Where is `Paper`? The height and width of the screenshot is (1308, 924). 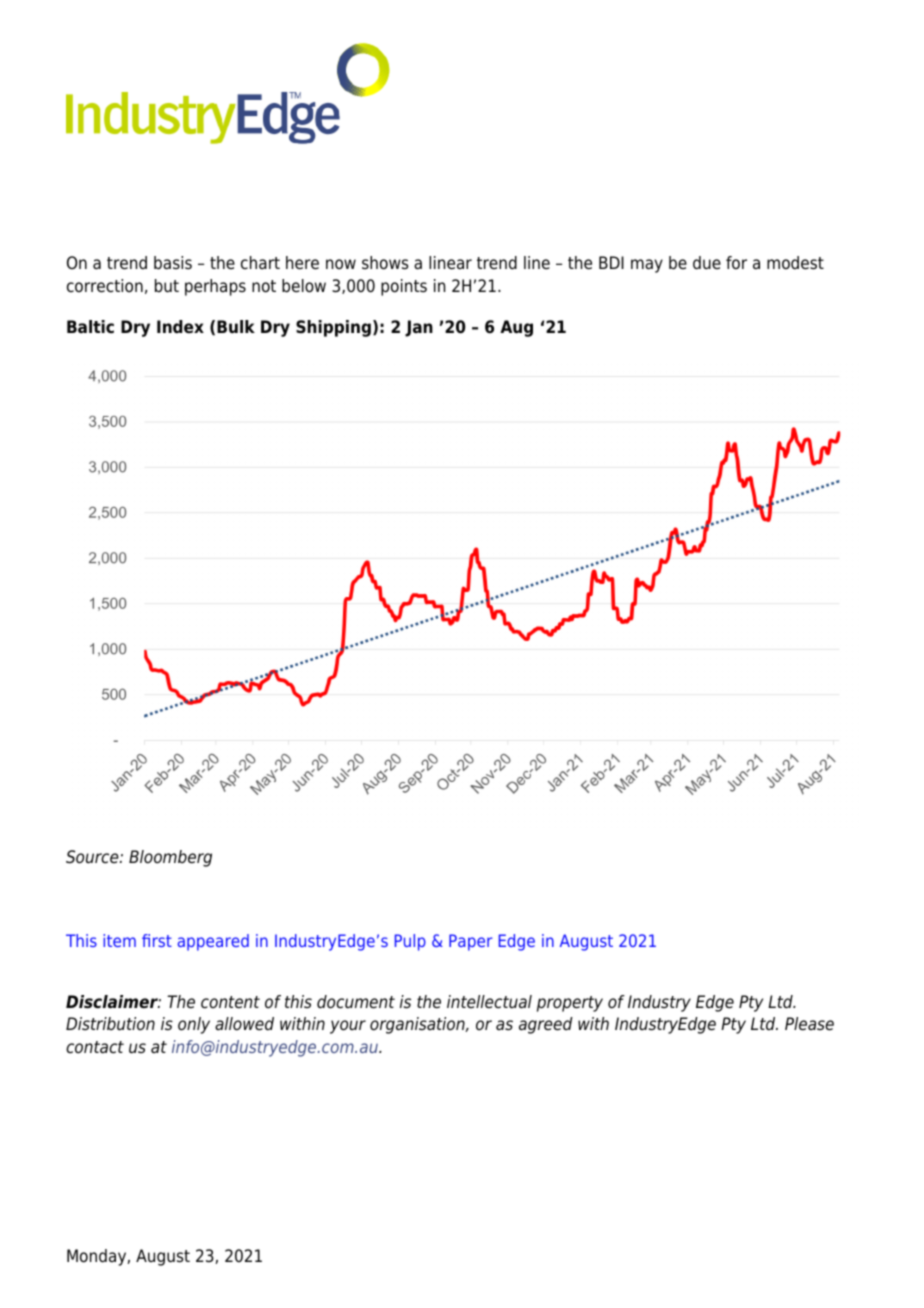 Paper is located at coordinates (471, 942).
